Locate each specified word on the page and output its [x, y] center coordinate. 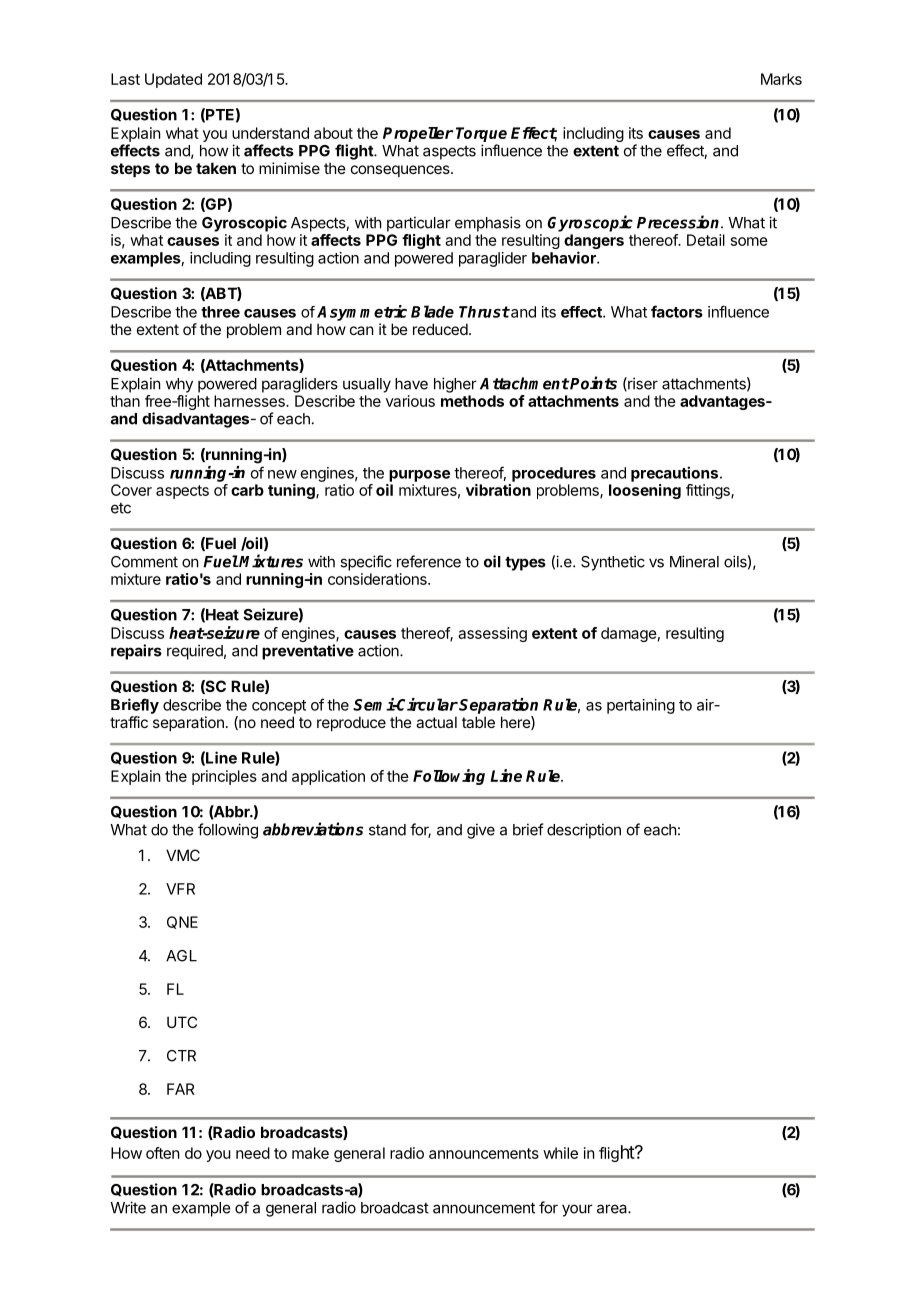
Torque [481, 134]
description [584, 831]
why [179, 385]
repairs [136, 652]
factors [677, 311]
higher [455, 385]
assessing [492, 634]
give [481, 831]
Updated [173, 80]
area [613, 1209]
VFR [180, 889]
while [560, 1153]
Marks [781, 79]
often [163, 1153]
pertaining [641, 706]
